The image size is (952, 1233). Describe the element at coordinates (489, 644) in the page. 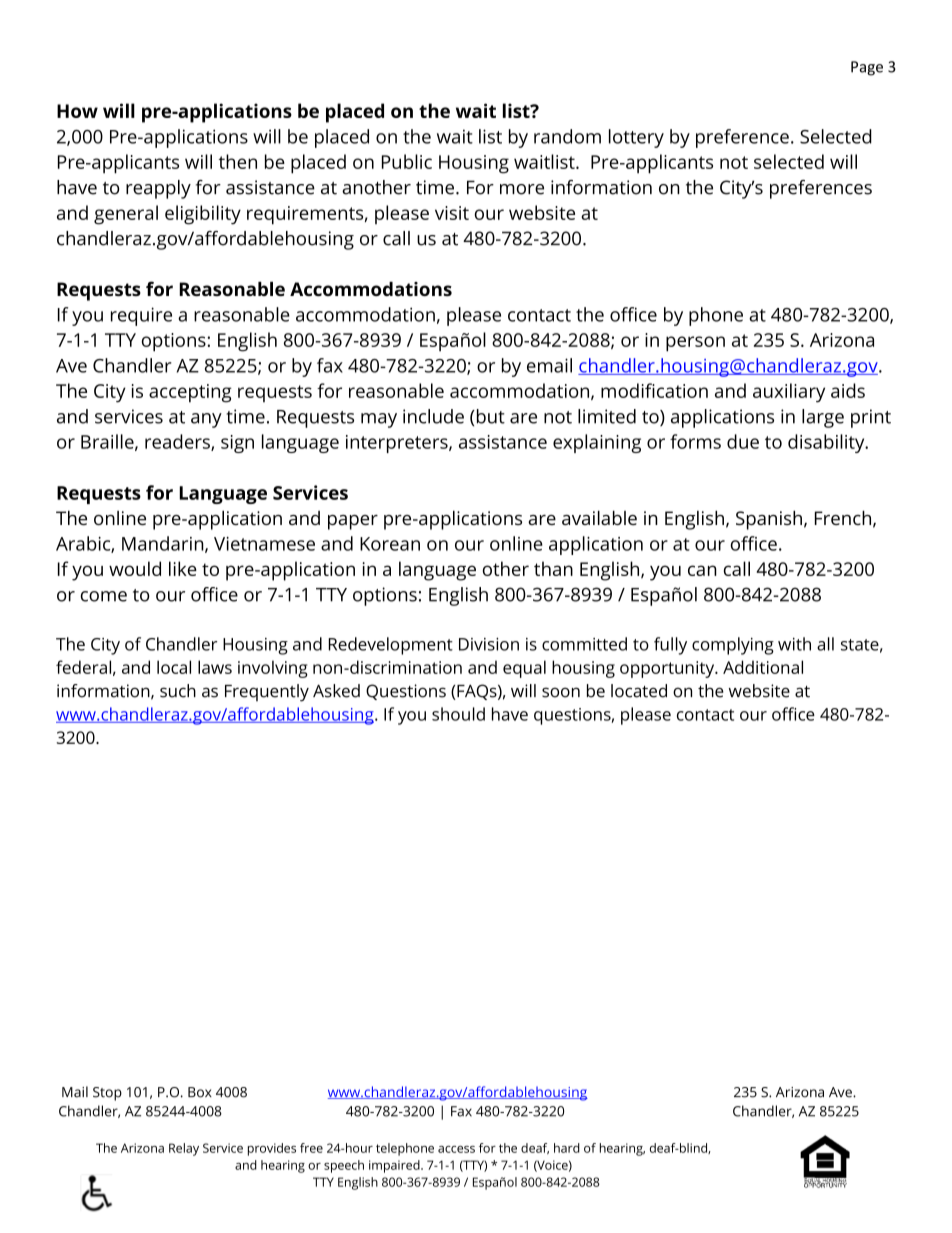

I see `Division` at that location.
